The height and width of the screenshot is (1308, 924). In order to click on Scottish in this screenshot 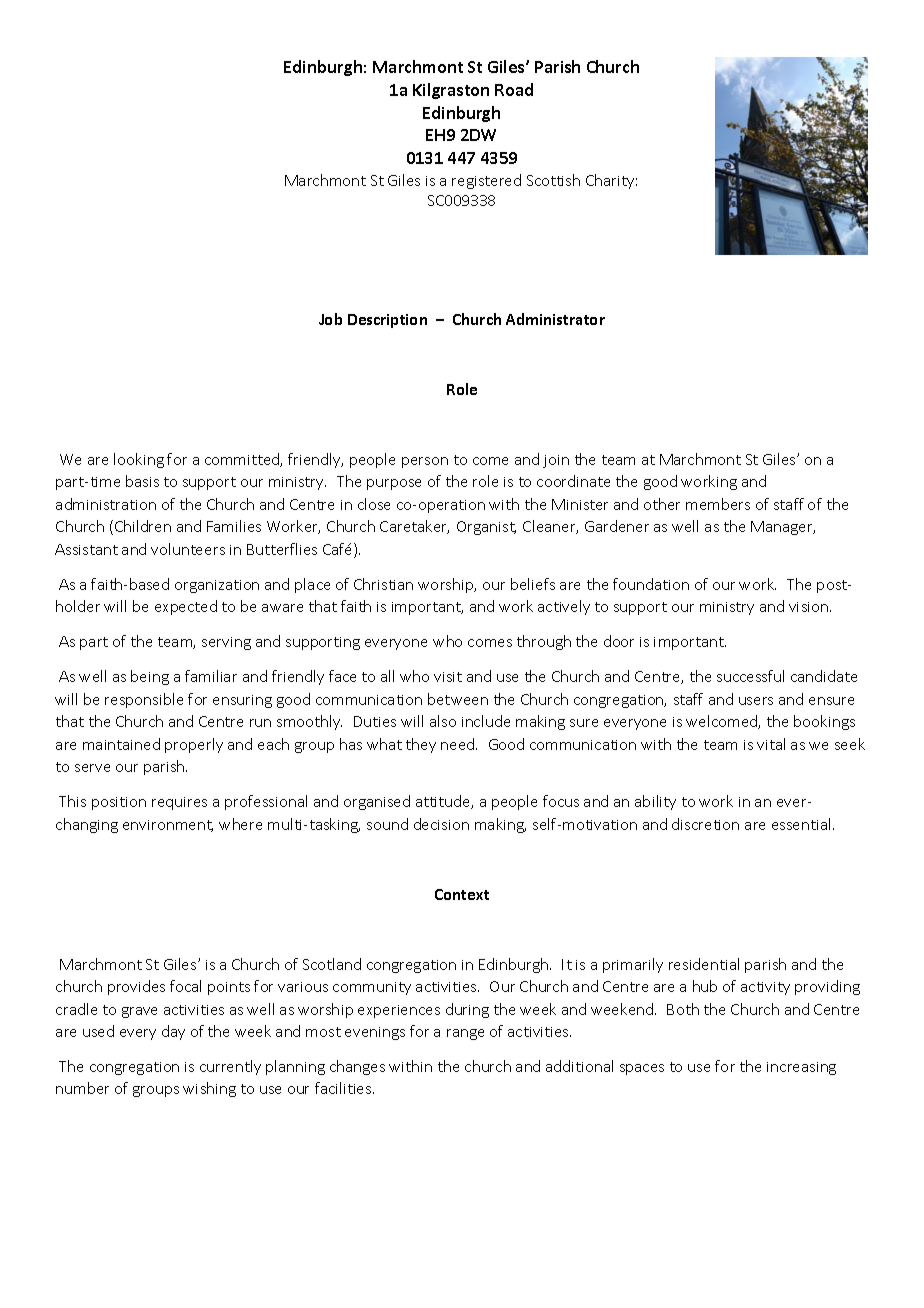, I will do `click(553, 180)`.
